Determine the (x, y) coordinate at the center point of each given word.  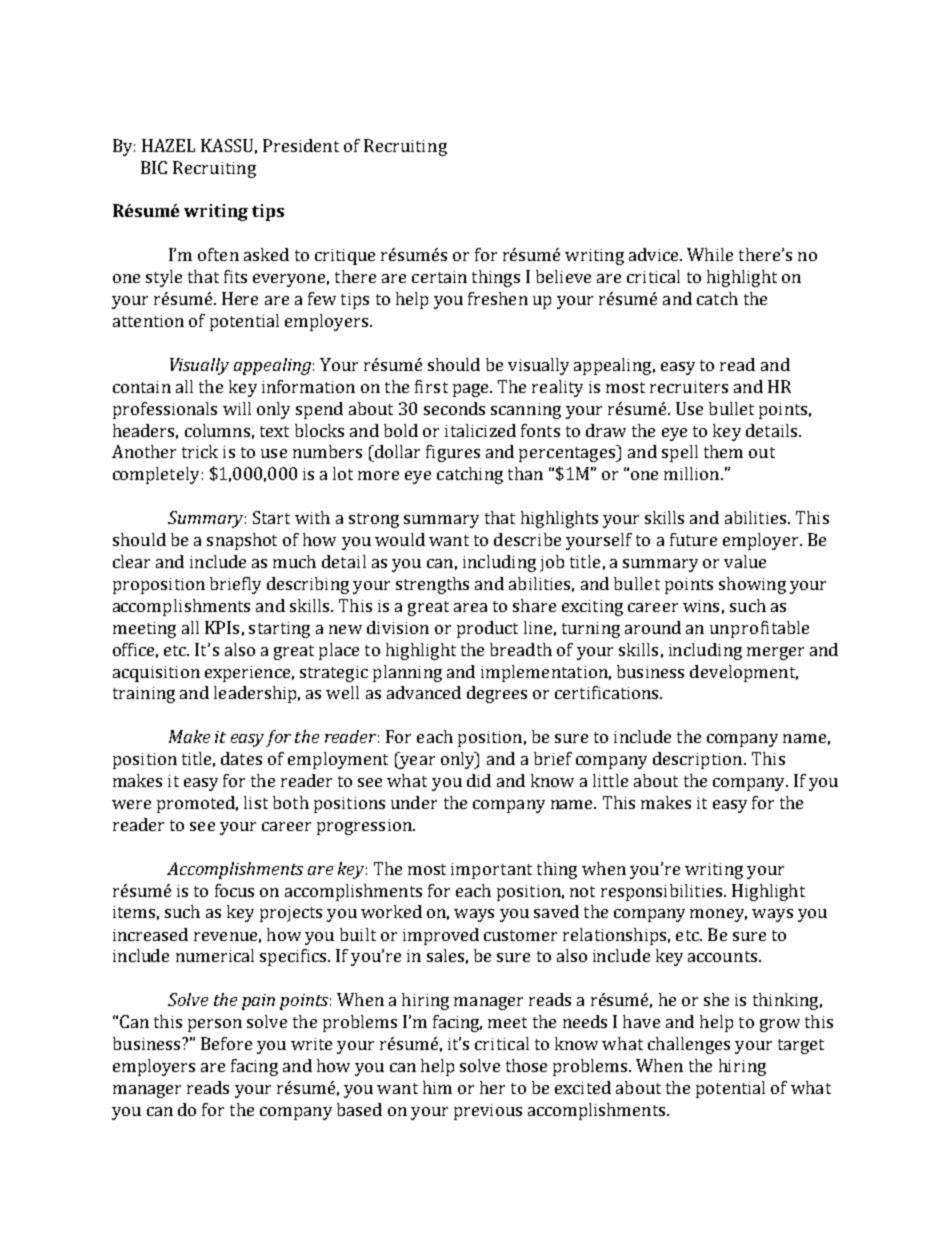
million (693, 473)
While (710, 254)
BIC (154, 167)
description (699, 760)
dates (241, 758)
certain (439, 277)
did (479, 780)
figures (453, 453)
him (437, 1087)
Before (226, 1043)
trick (200, 451)
